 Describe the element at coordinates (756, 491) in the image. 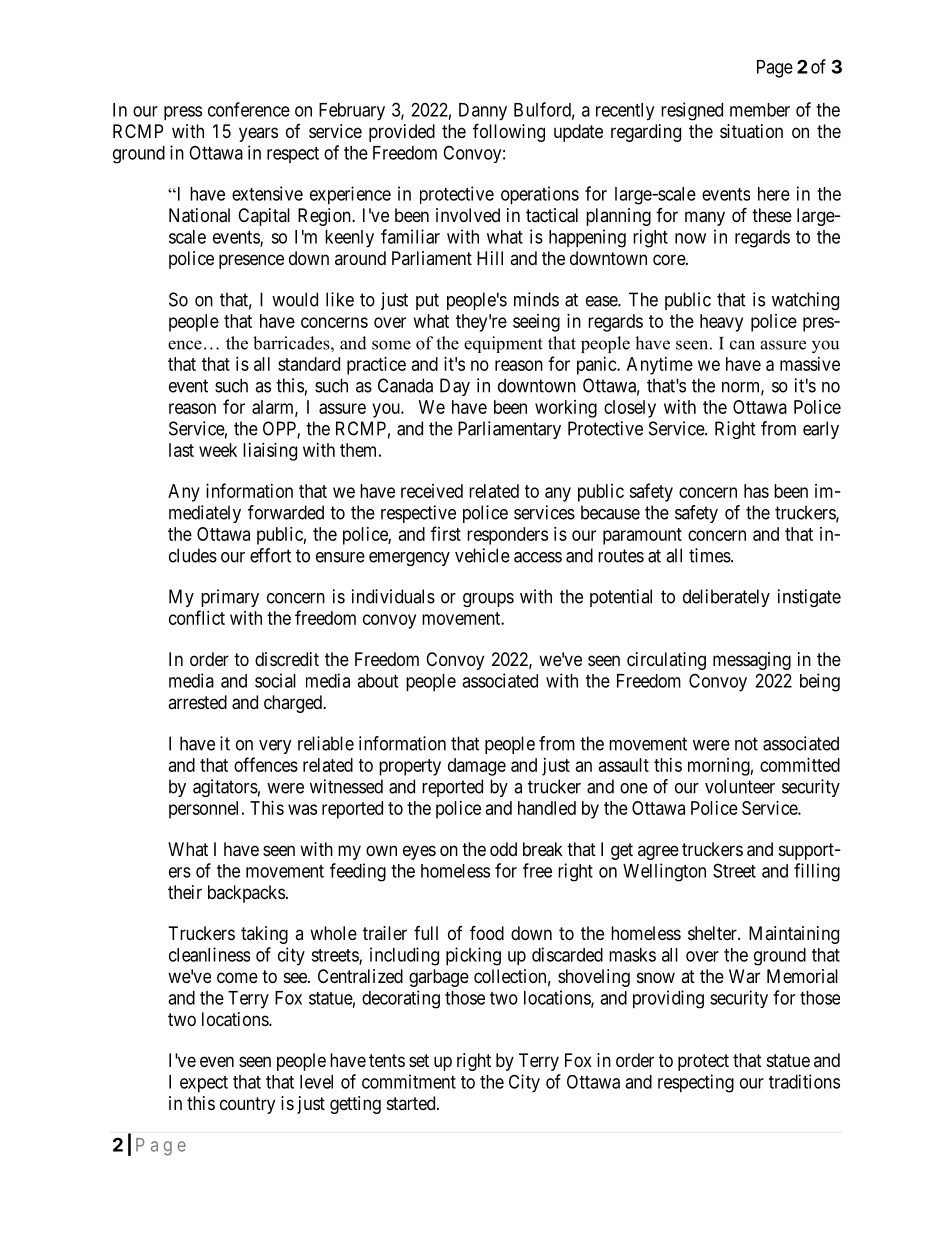

I see `has` at that location.
